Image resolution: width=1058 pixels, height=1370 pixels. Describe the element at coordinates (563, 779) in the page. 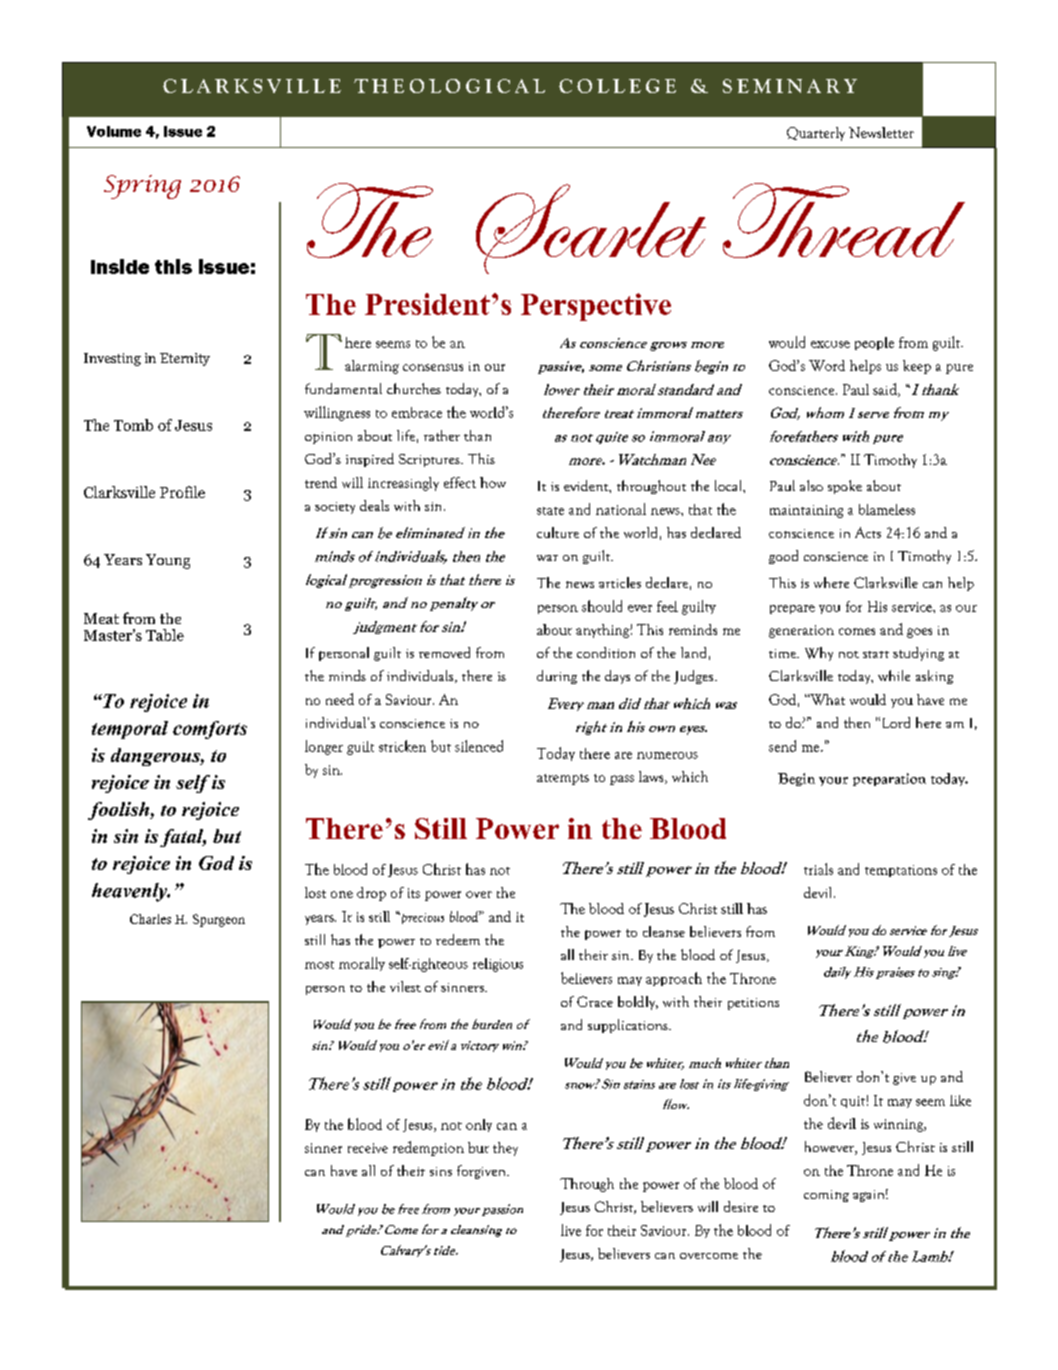

I see `attempts` at that location.
